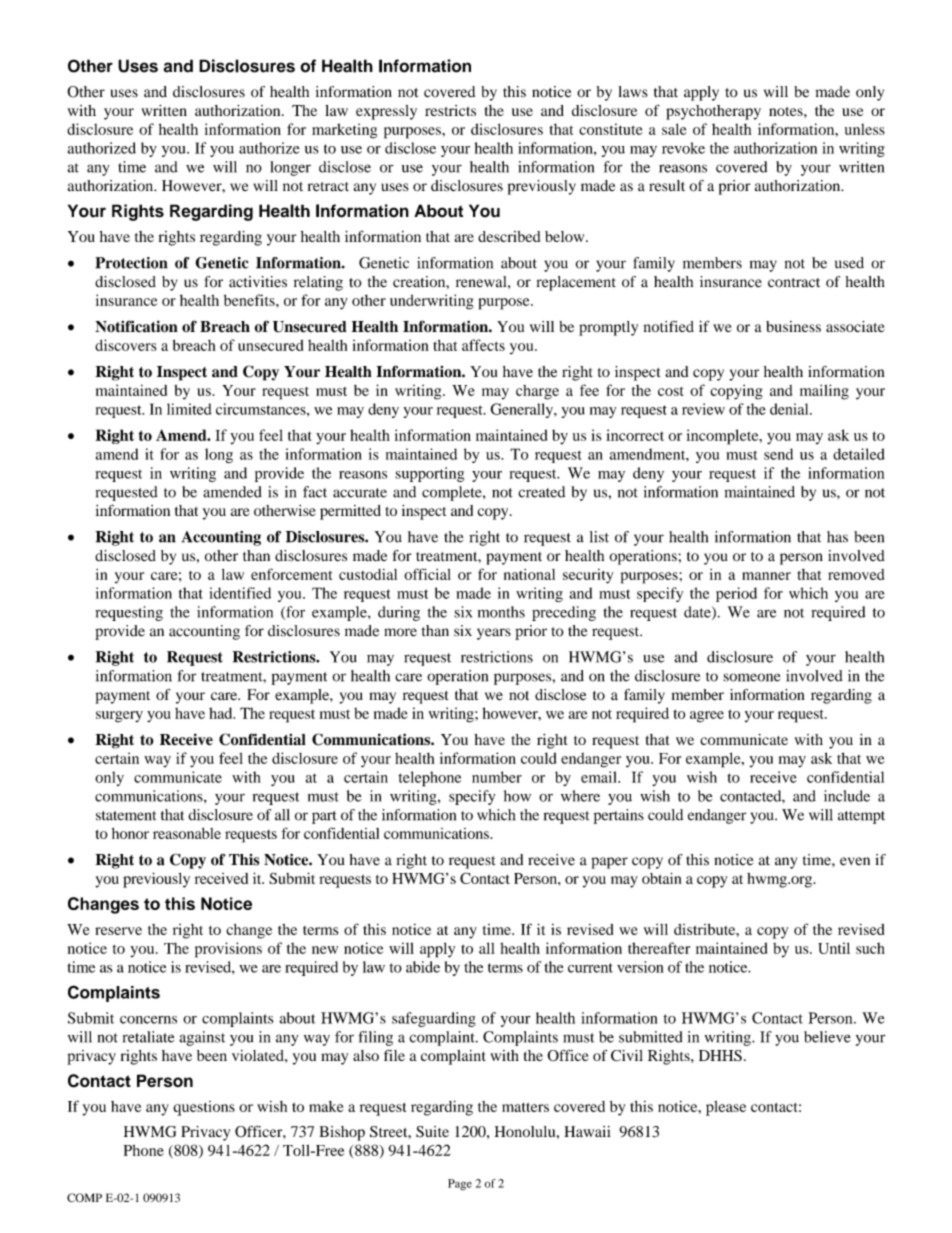 The width and height of the screenshot is (952, 1233). Describe the element at coordinates (460, 1185) in the screenshot. I see `Page` at that location.
